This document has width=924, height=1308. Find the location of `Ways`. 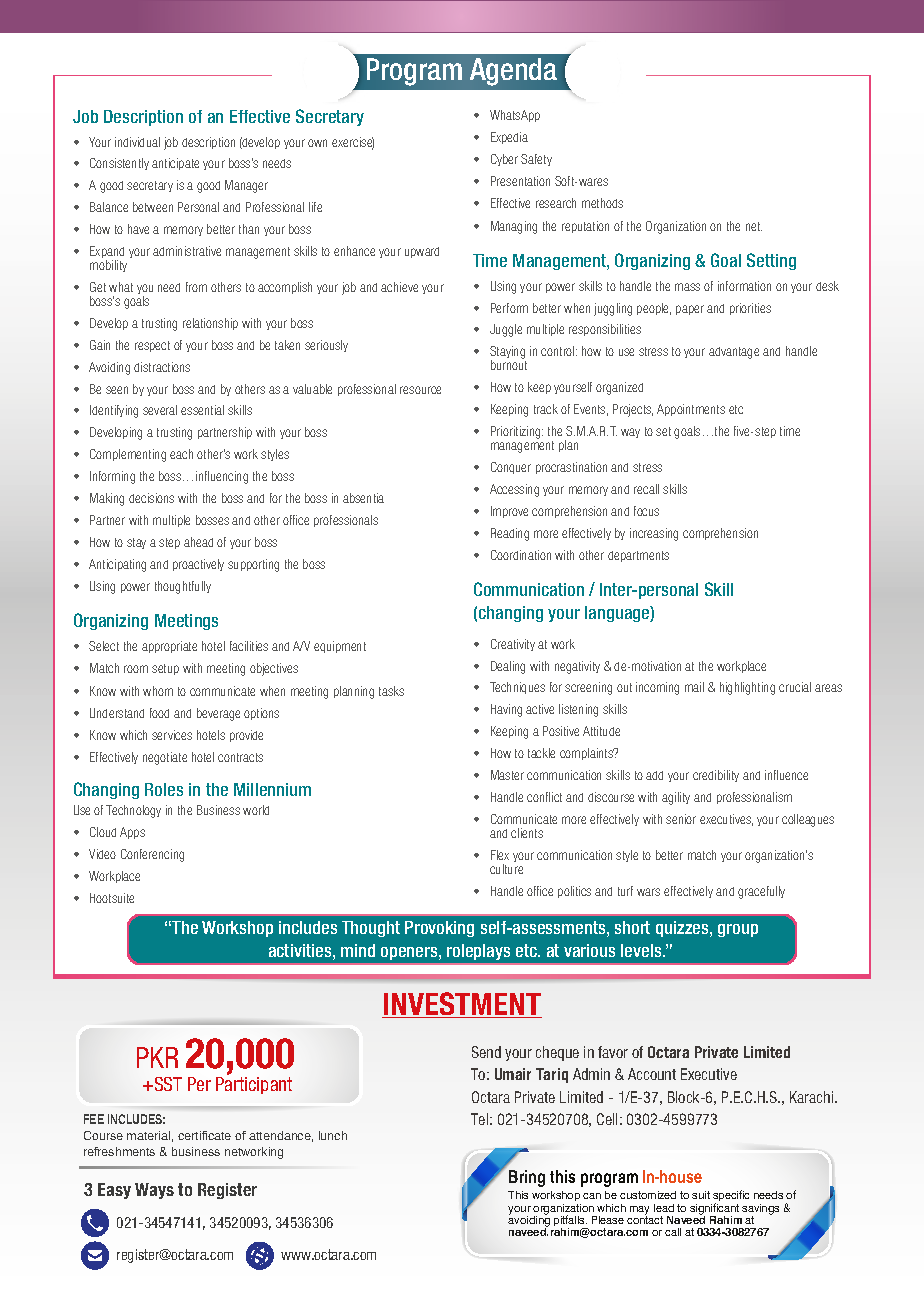

Ways is located at coordinates (154, 1191).
